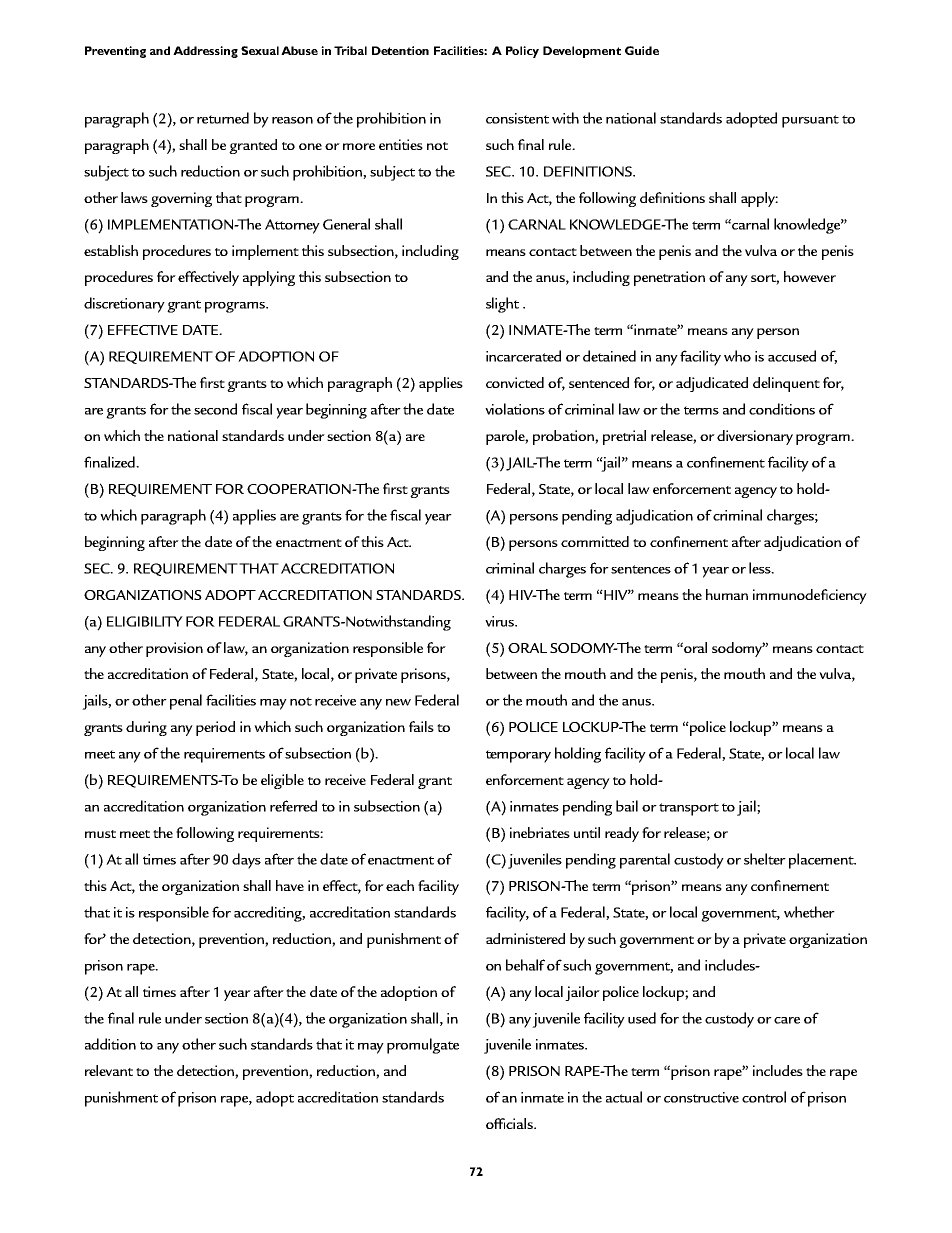  Describe the element at coordinates (810, 121) in the screenshot. I see `pursuant` at that location.
